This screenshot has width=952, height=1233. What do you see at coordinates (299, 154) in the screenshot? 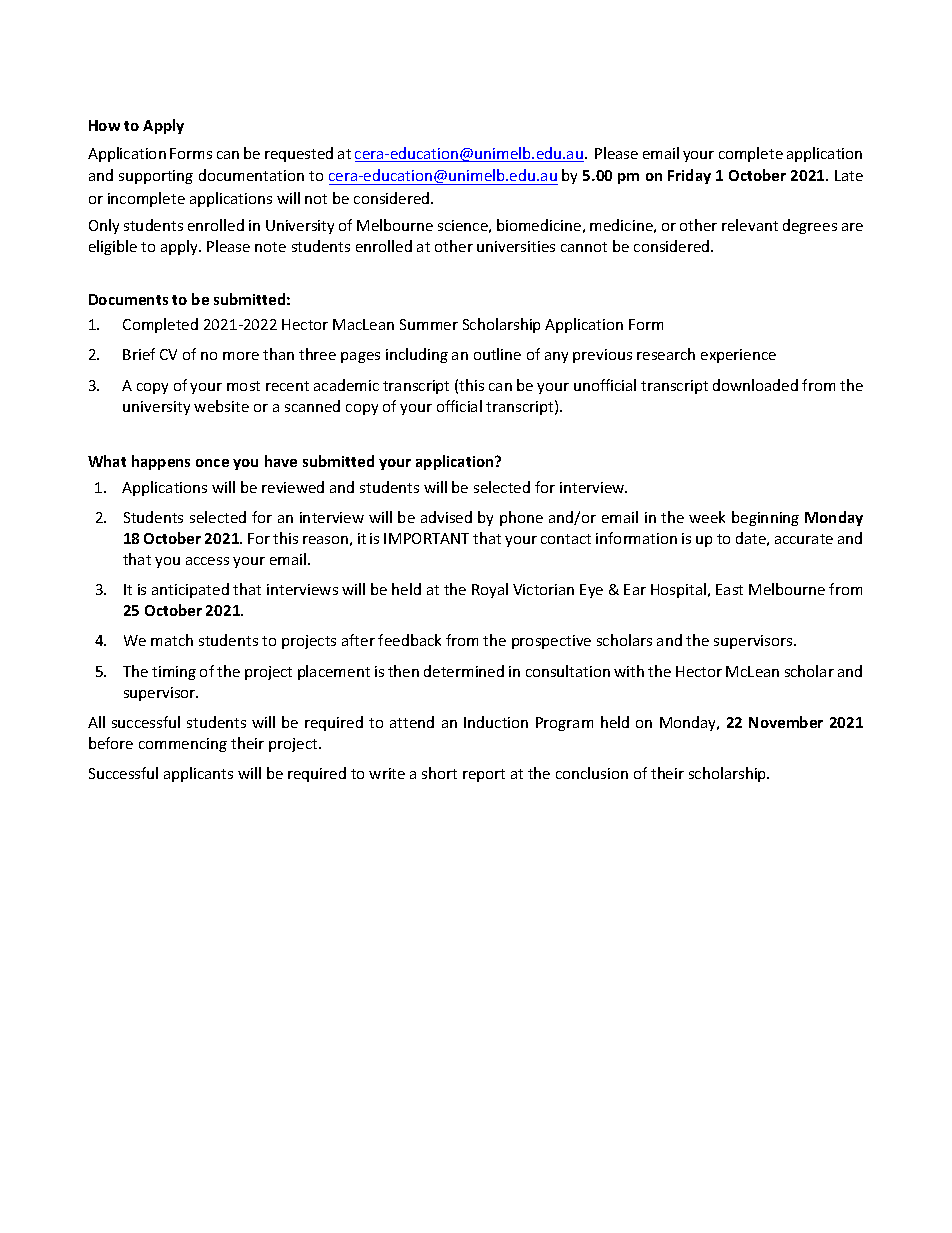
I see `requested` at bounding box center [299, 154].
